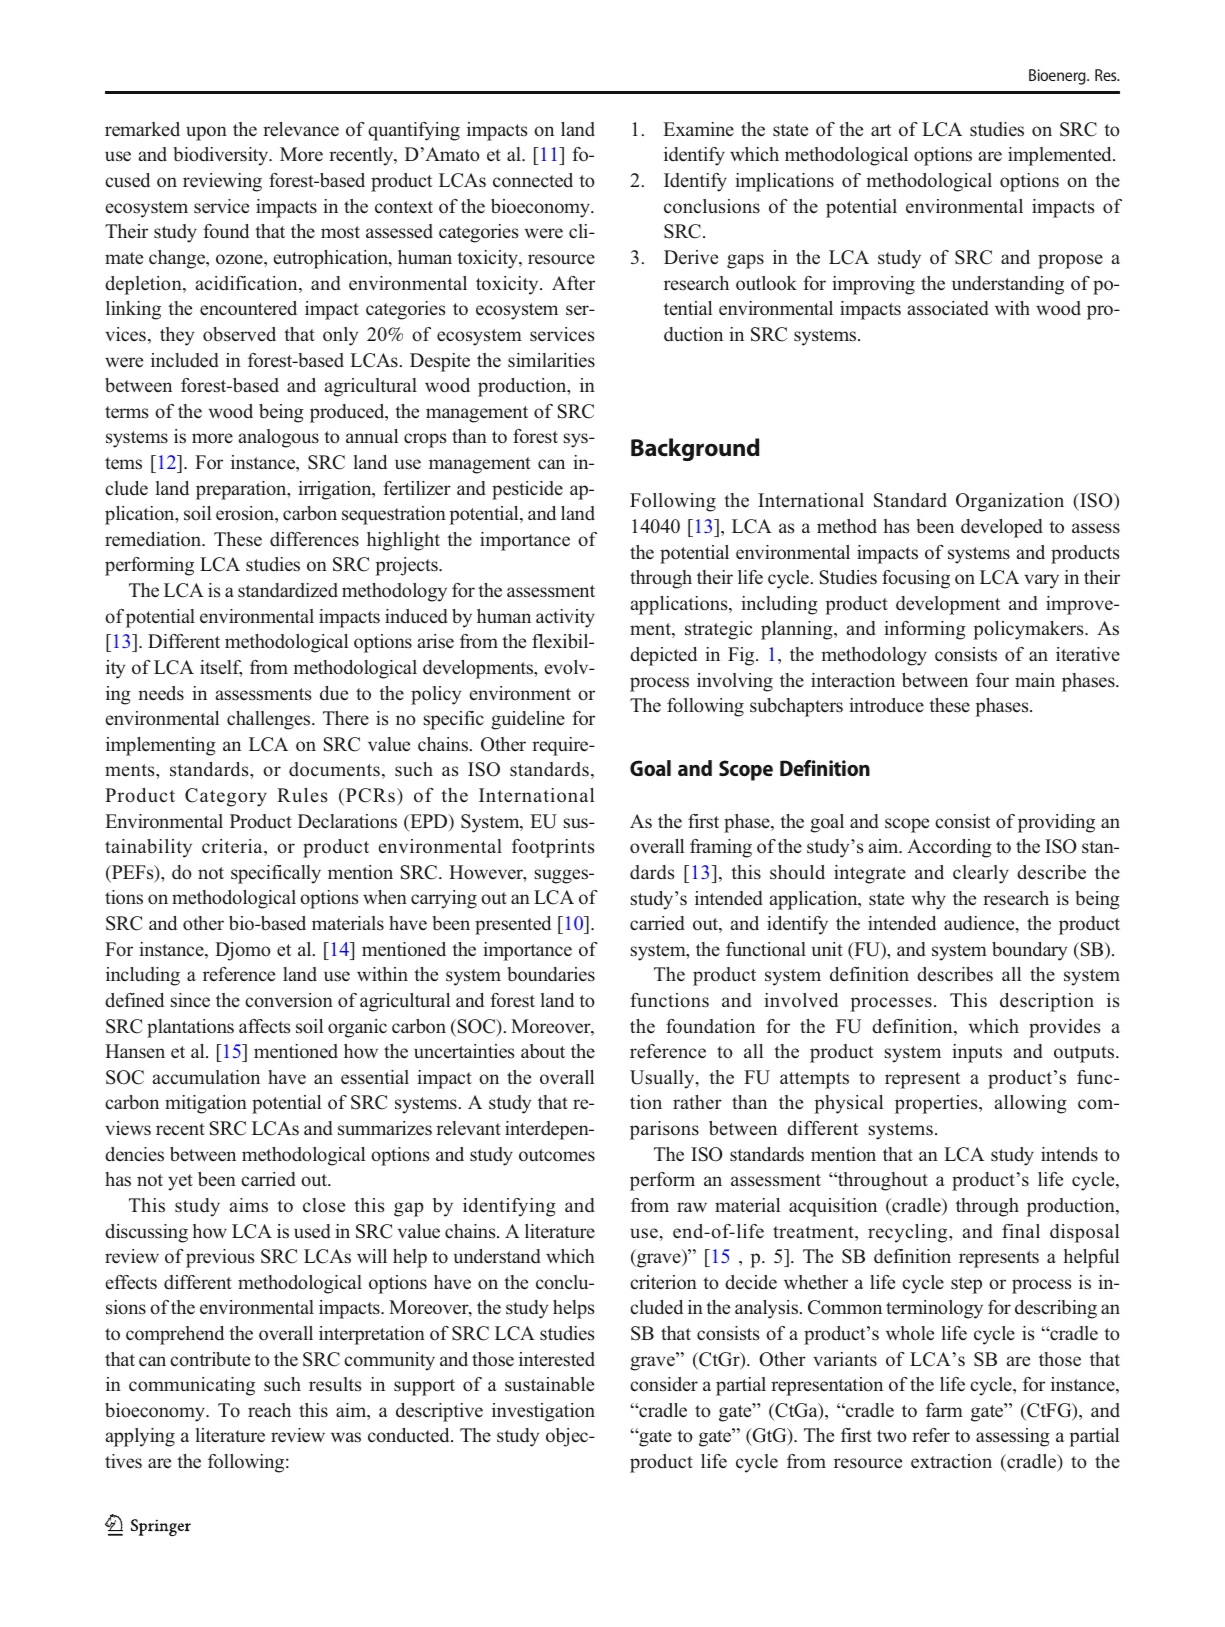 The image size is (1225, 1627). I want to click on outcomes, so click(557, 1155).
